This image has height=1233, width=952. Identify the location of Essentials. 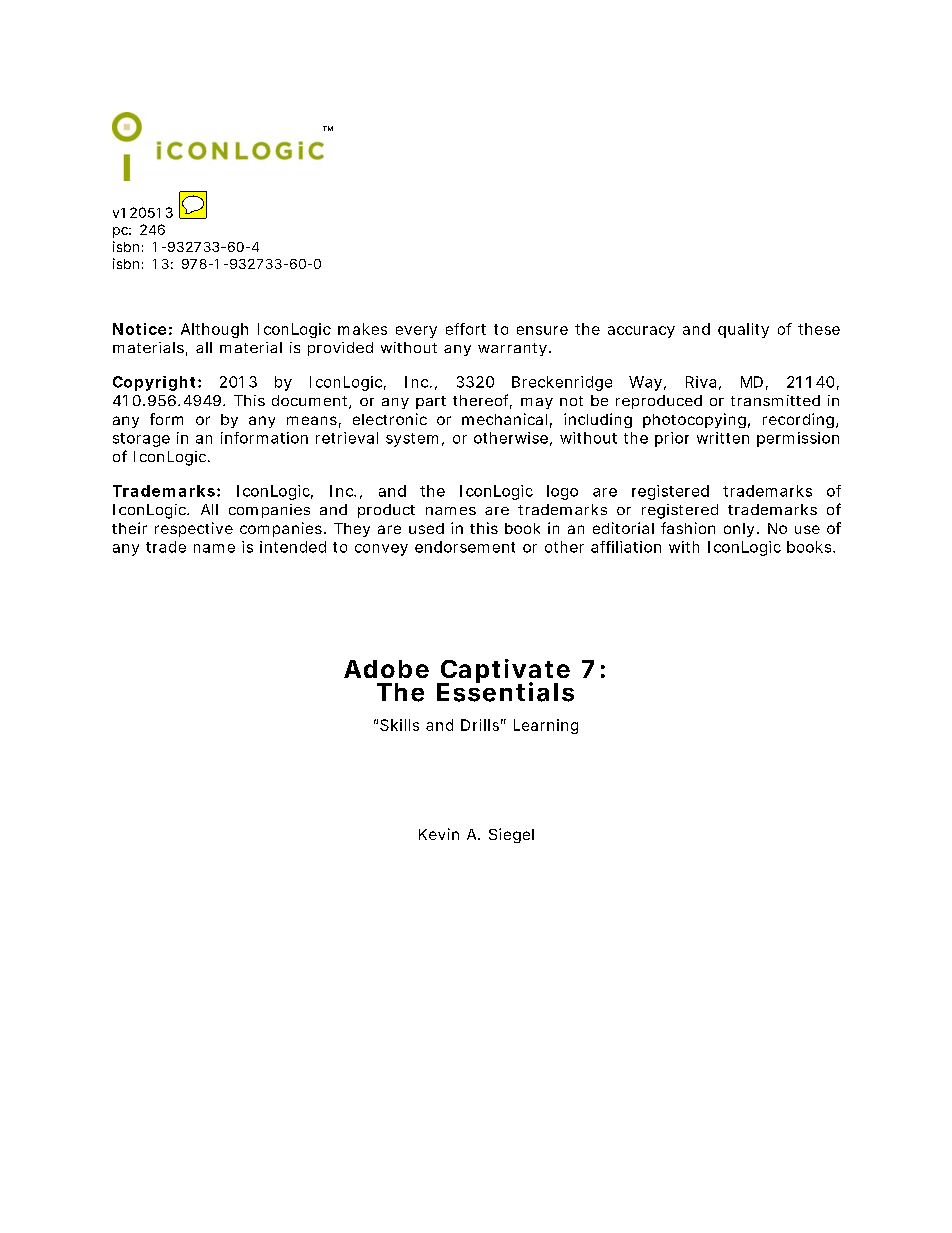
(505, 691).
